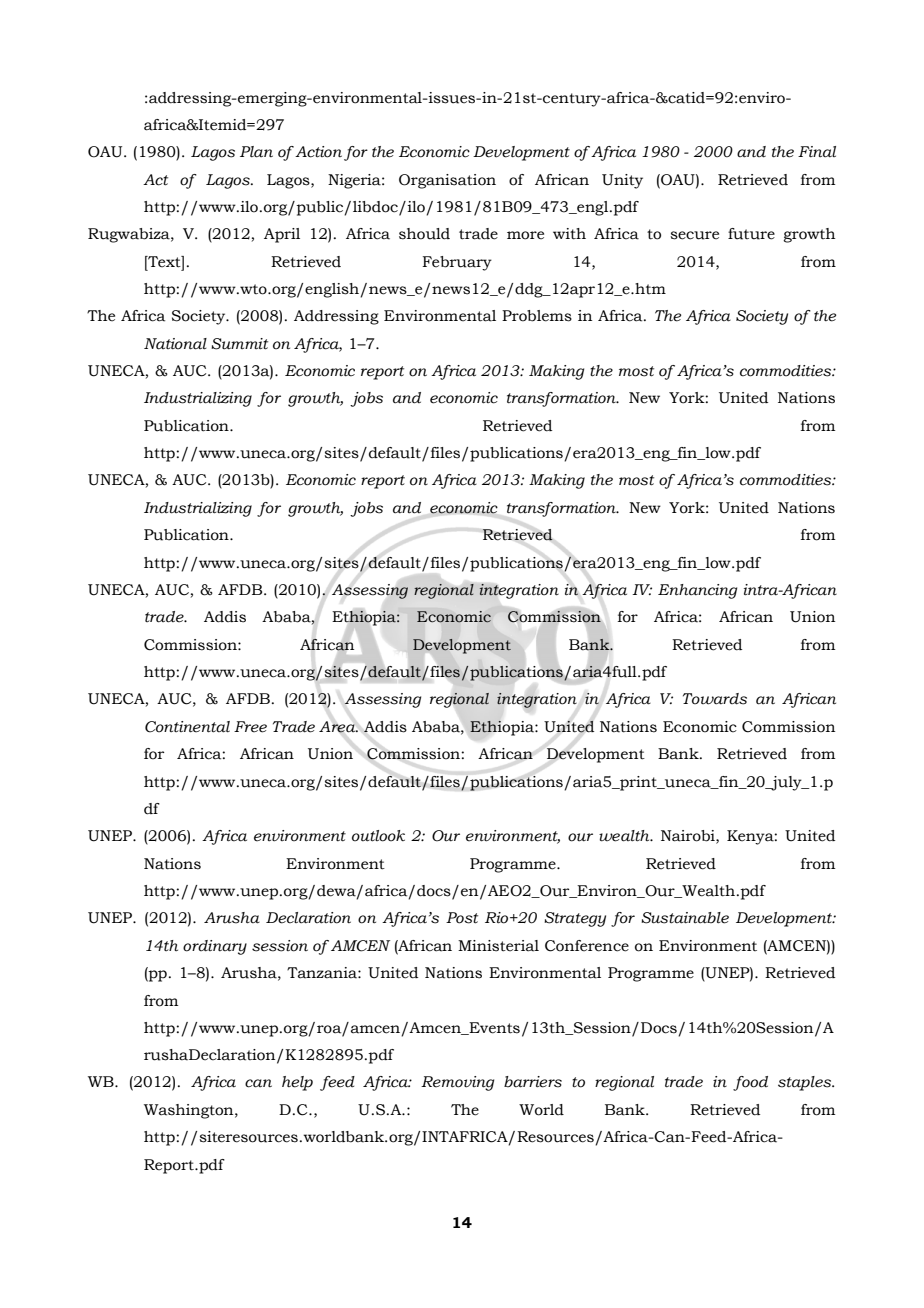  I want to click on Problems, so click(537, 316).
